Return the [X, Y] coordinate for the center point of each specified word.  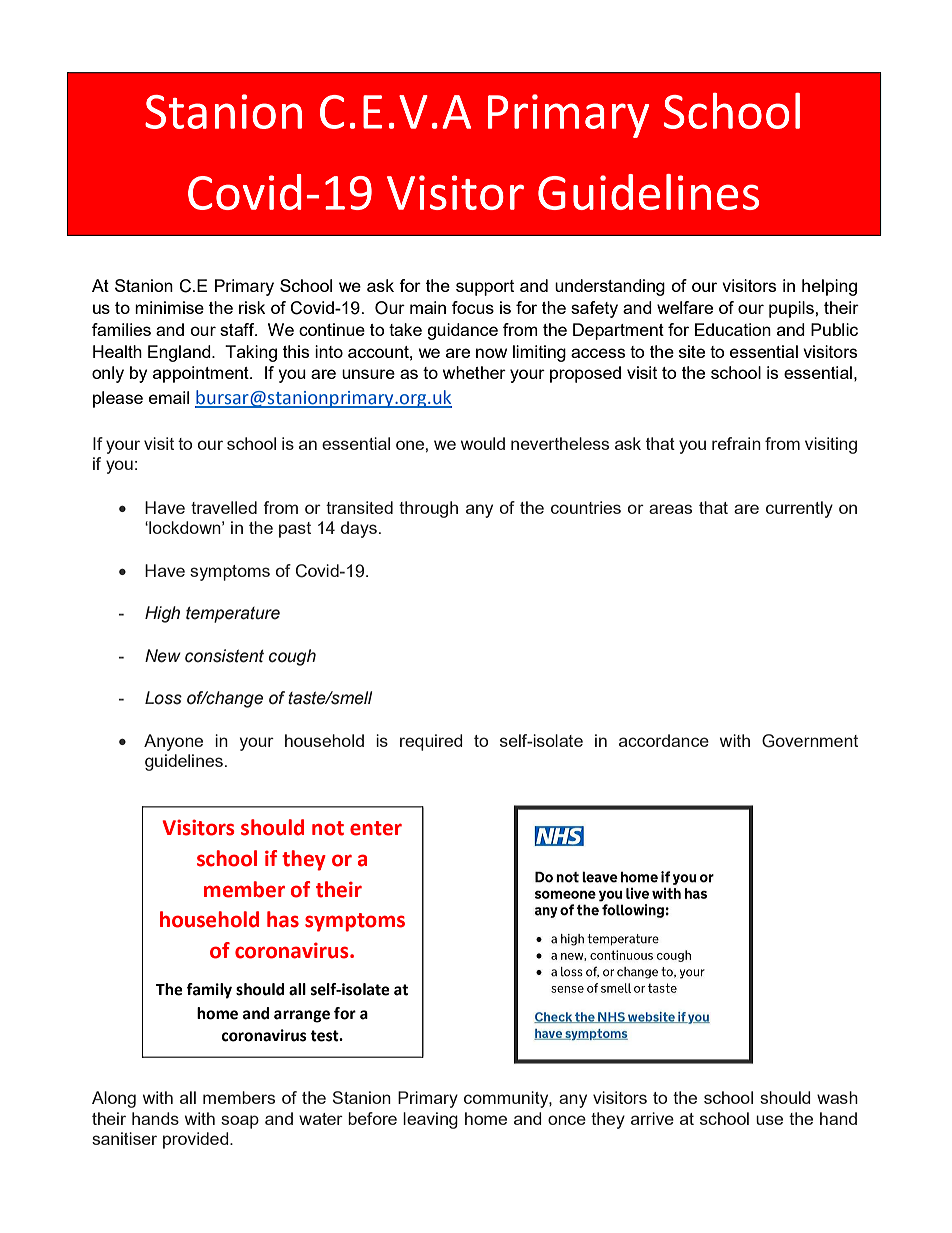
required [431, 742]
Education [733, 329]
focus [473, 307]
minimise [169, 307]
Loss [163, 698]
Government [810, 741]
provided [197, 1140]
